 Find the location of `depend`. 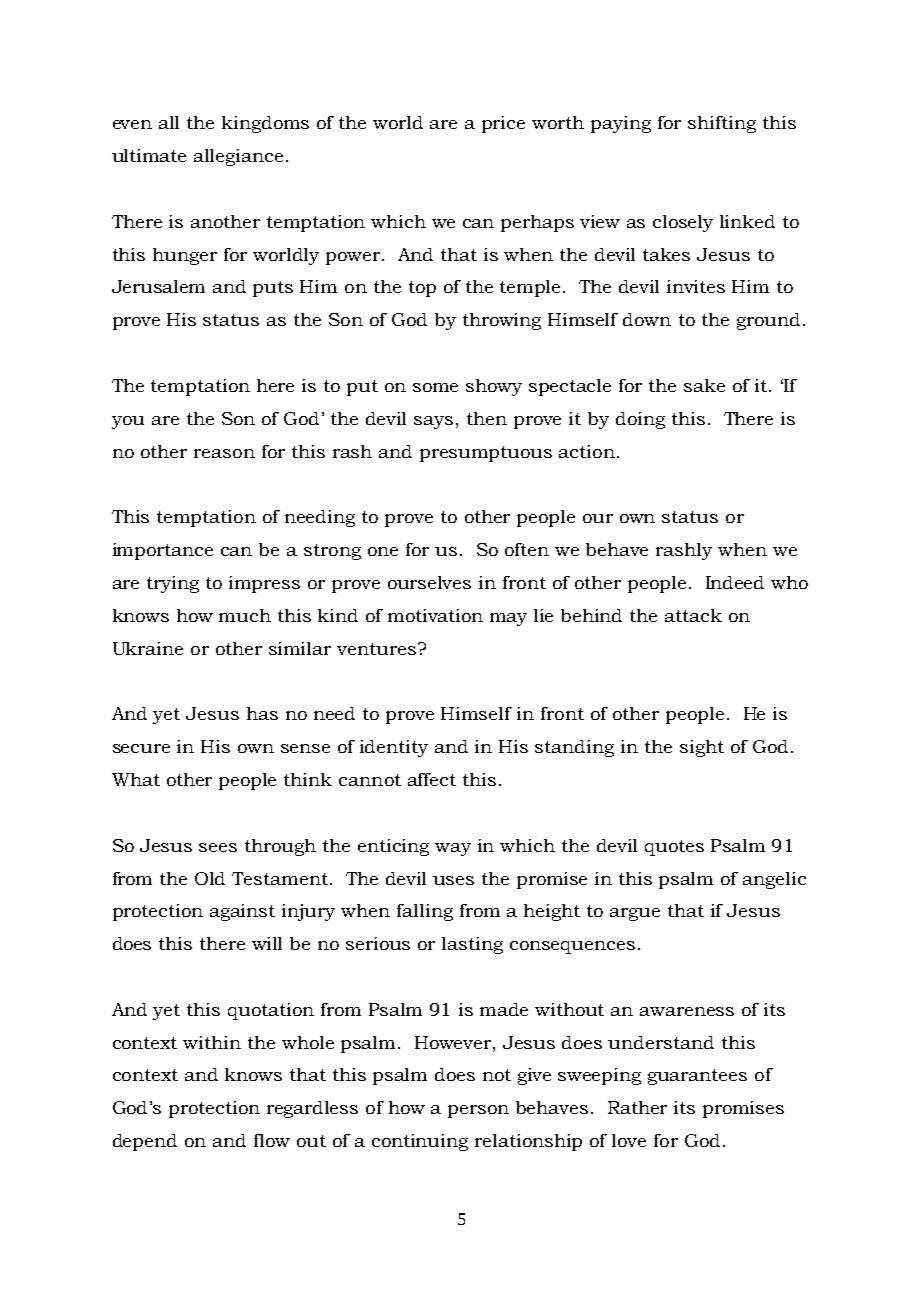

depend is located at coordinates (145, 1142).
